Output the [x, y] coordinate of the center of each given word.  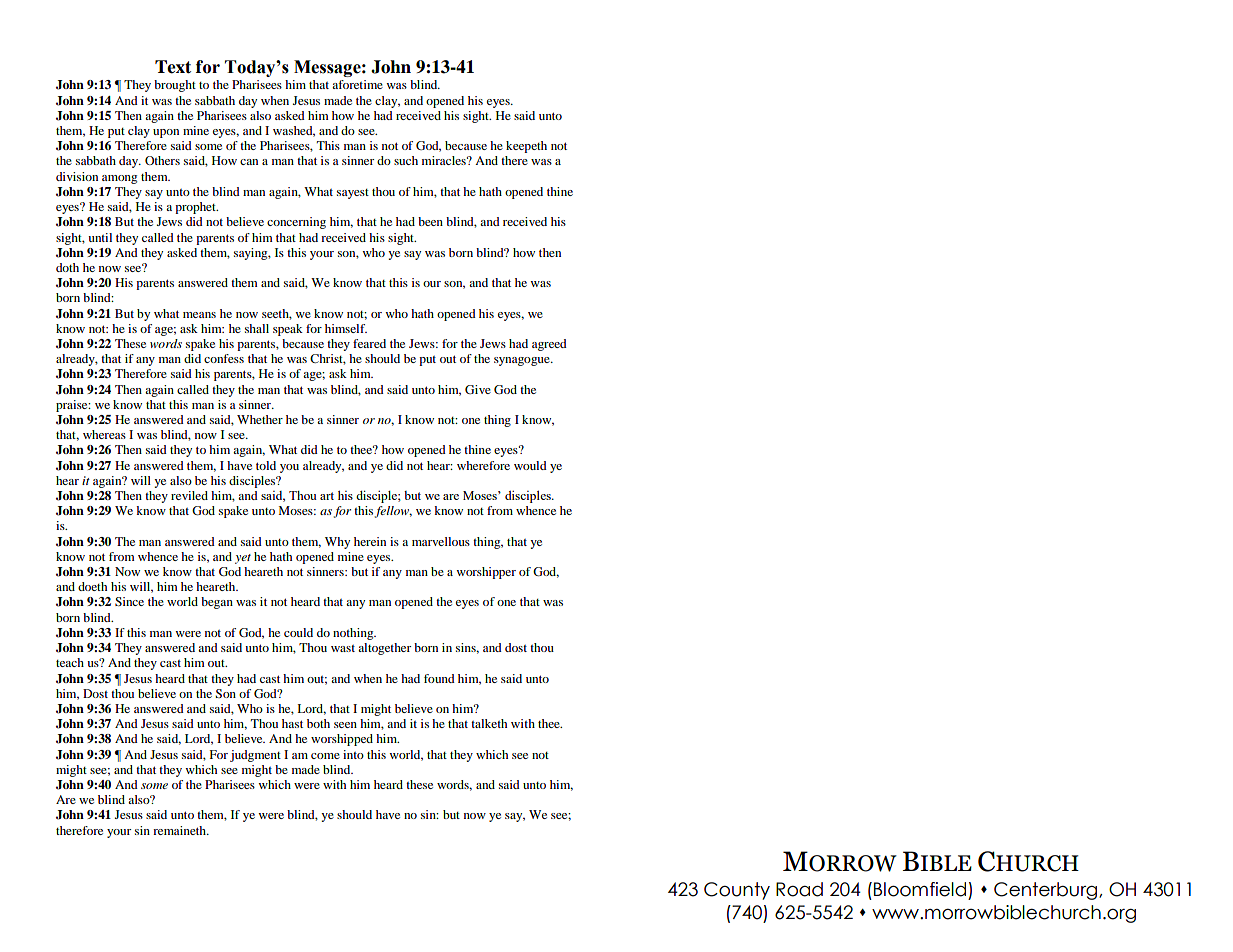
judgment [255, 756]
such [406, 160]
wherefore [483, 465]
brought [175, 86]
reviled [189, 495]
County [737, 891]
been [430, 221]
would [530, 465]
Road [799, 889]
